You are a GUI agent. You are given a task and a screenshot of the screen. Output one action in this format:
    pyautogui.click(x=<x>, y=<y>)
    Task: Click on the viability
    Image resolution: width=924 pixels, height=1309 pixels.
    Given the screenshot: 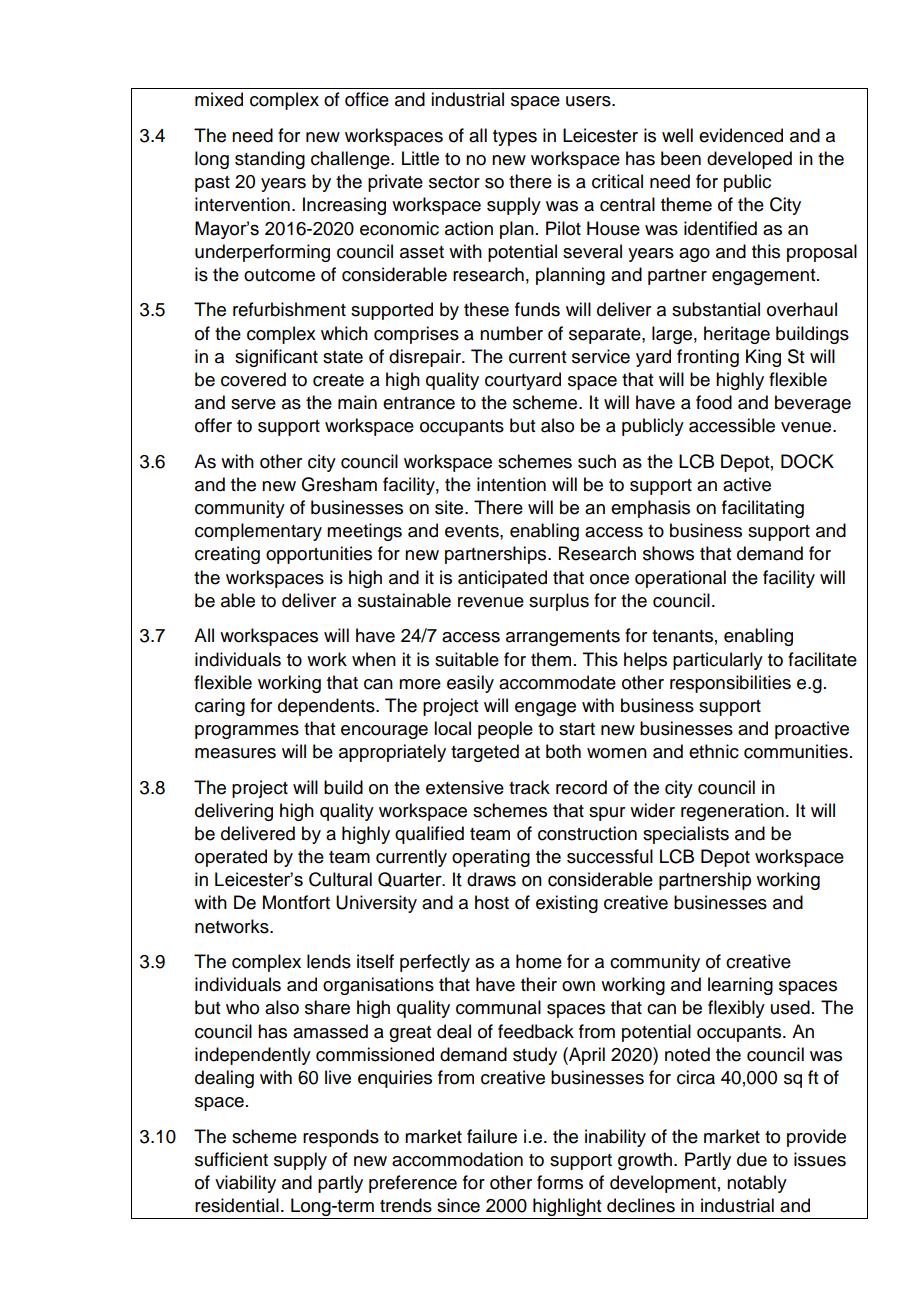 What is the action you would take?
    pyautogui.click(x=245, y=1184)
